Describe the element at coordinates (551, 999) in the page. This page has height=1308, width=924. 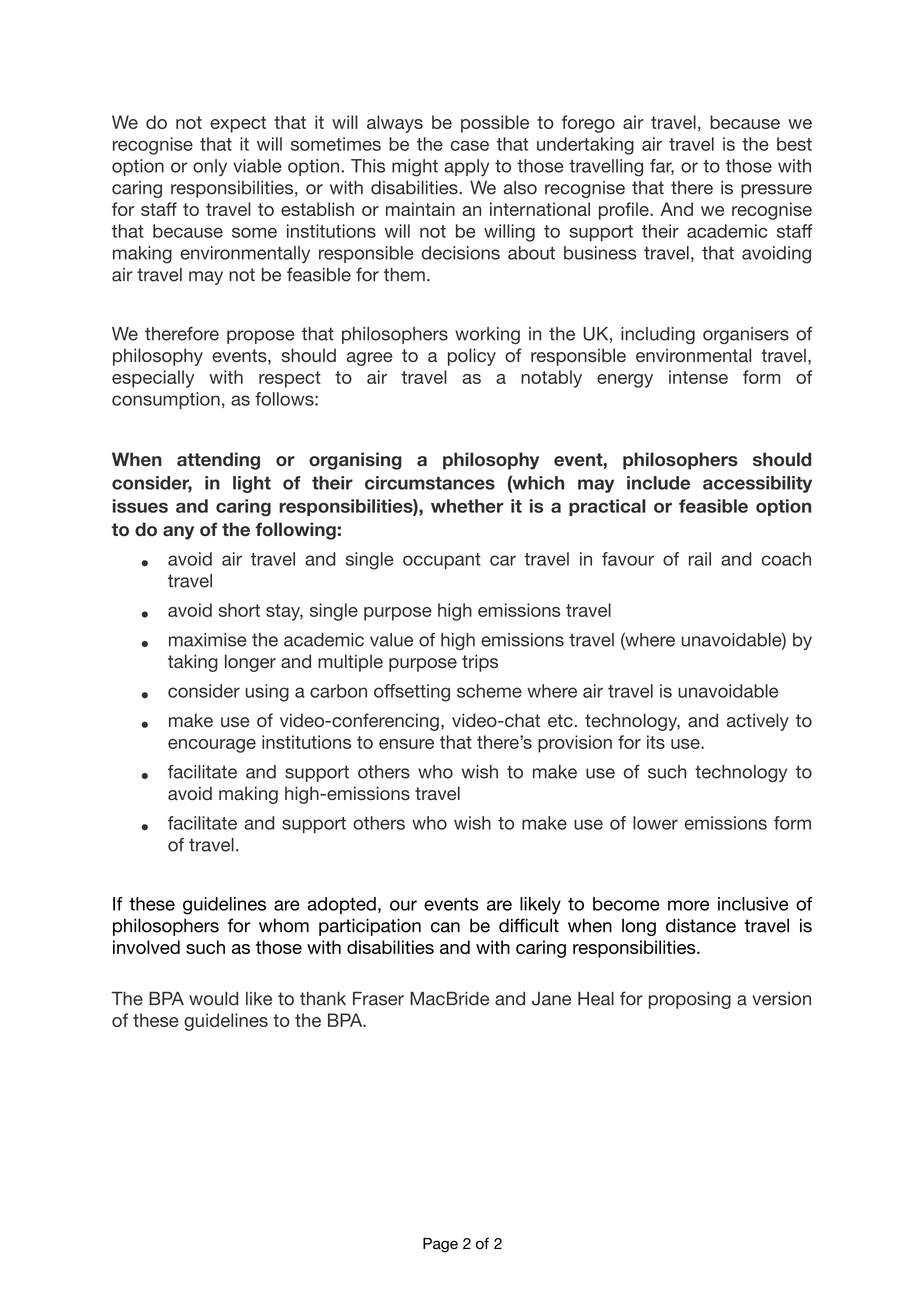
I see `Jane` at that location.
